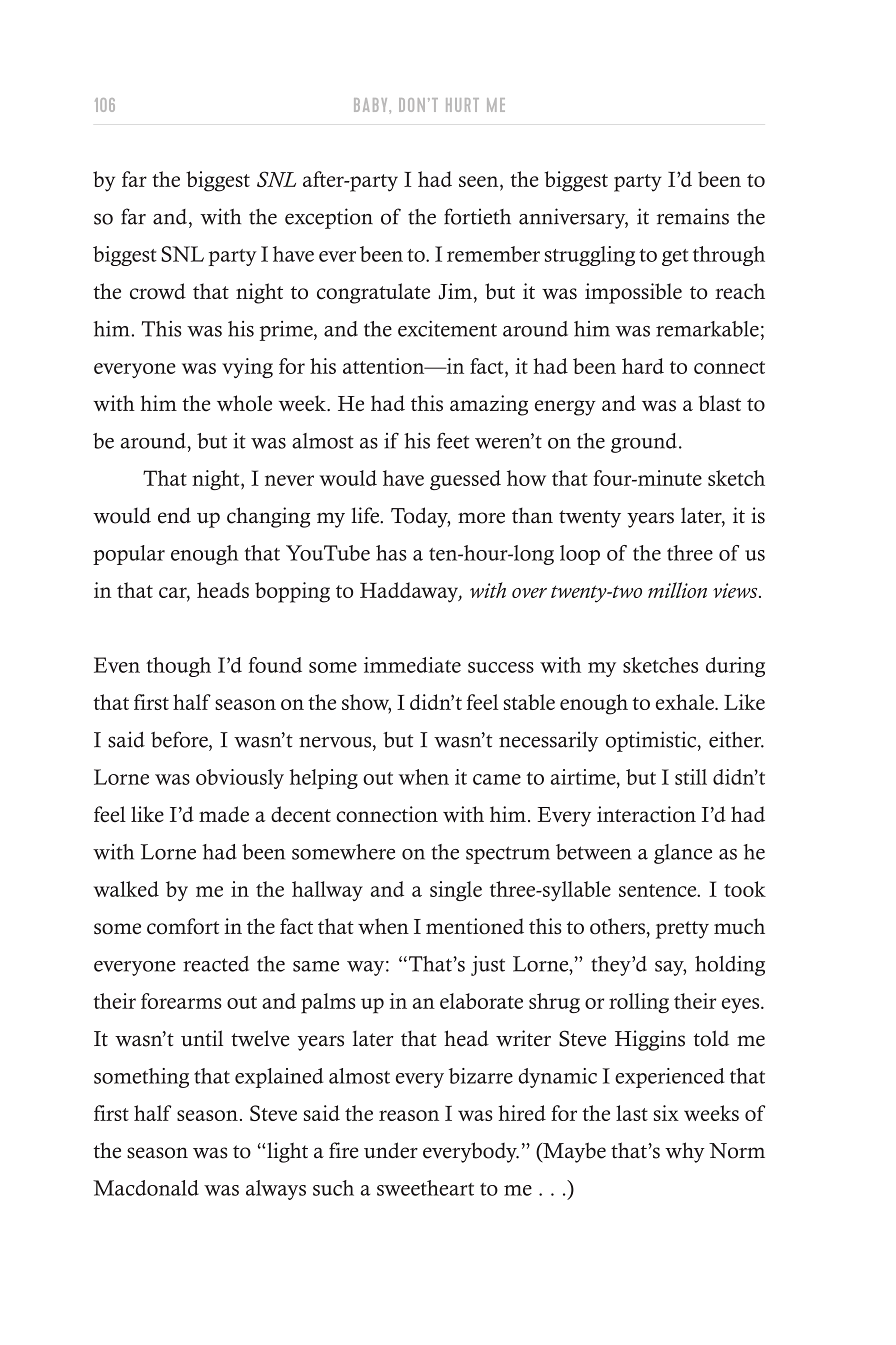 The height and width of the image is (1345, 896). Describe the element at coordinates (646, 814) in the image. I see `interaction` at that location.
